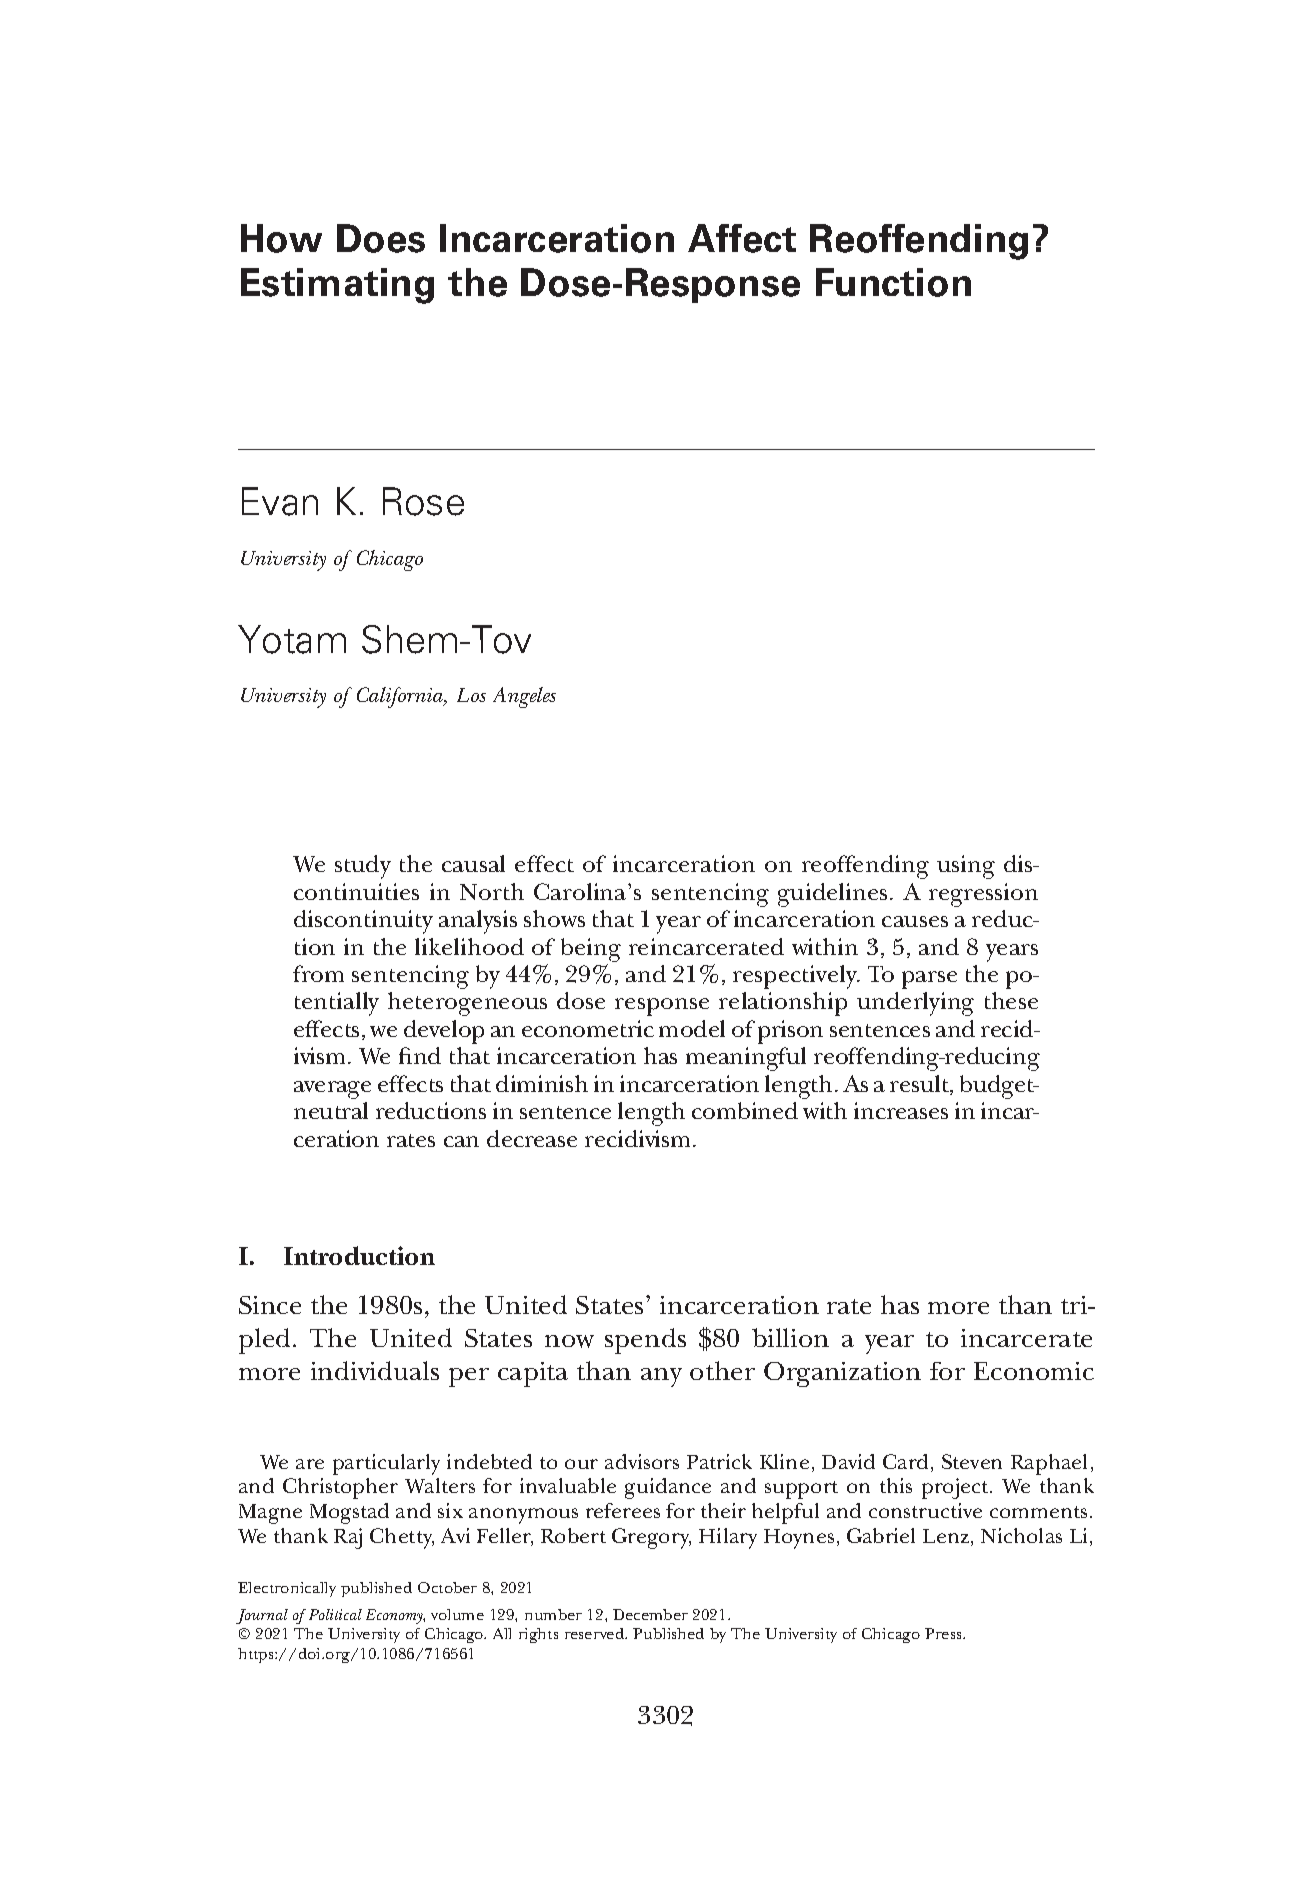 This image has width=1301, height=1894. I want to click on Angeles, so click(524, 697).
